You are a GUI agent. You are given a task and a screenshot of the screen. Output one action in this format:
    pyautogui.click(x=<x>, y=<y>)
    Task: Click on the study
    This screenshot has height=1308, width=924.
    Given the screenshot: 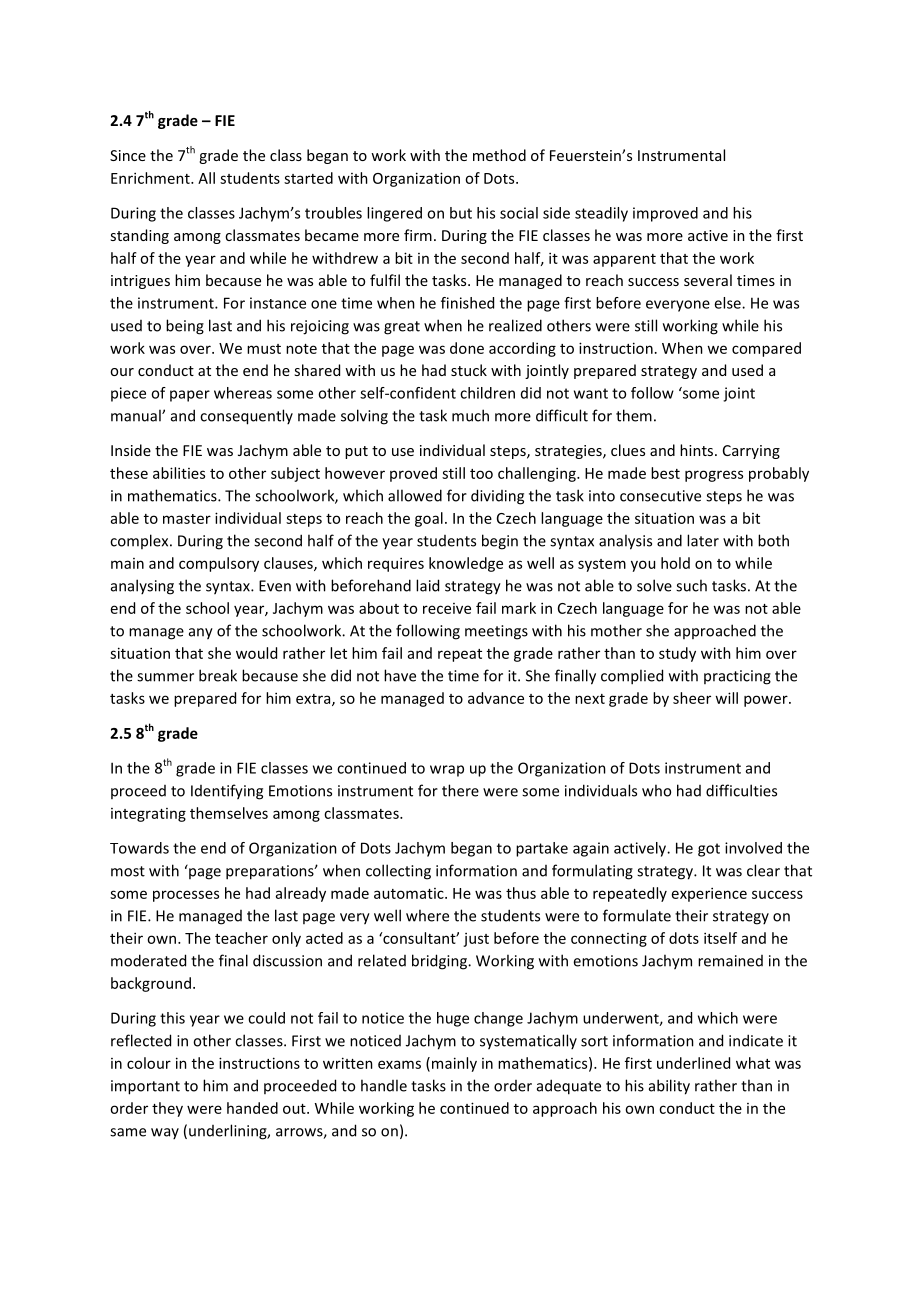 What is the action you would take?
    pyautogui.click(x=677, y=654)
